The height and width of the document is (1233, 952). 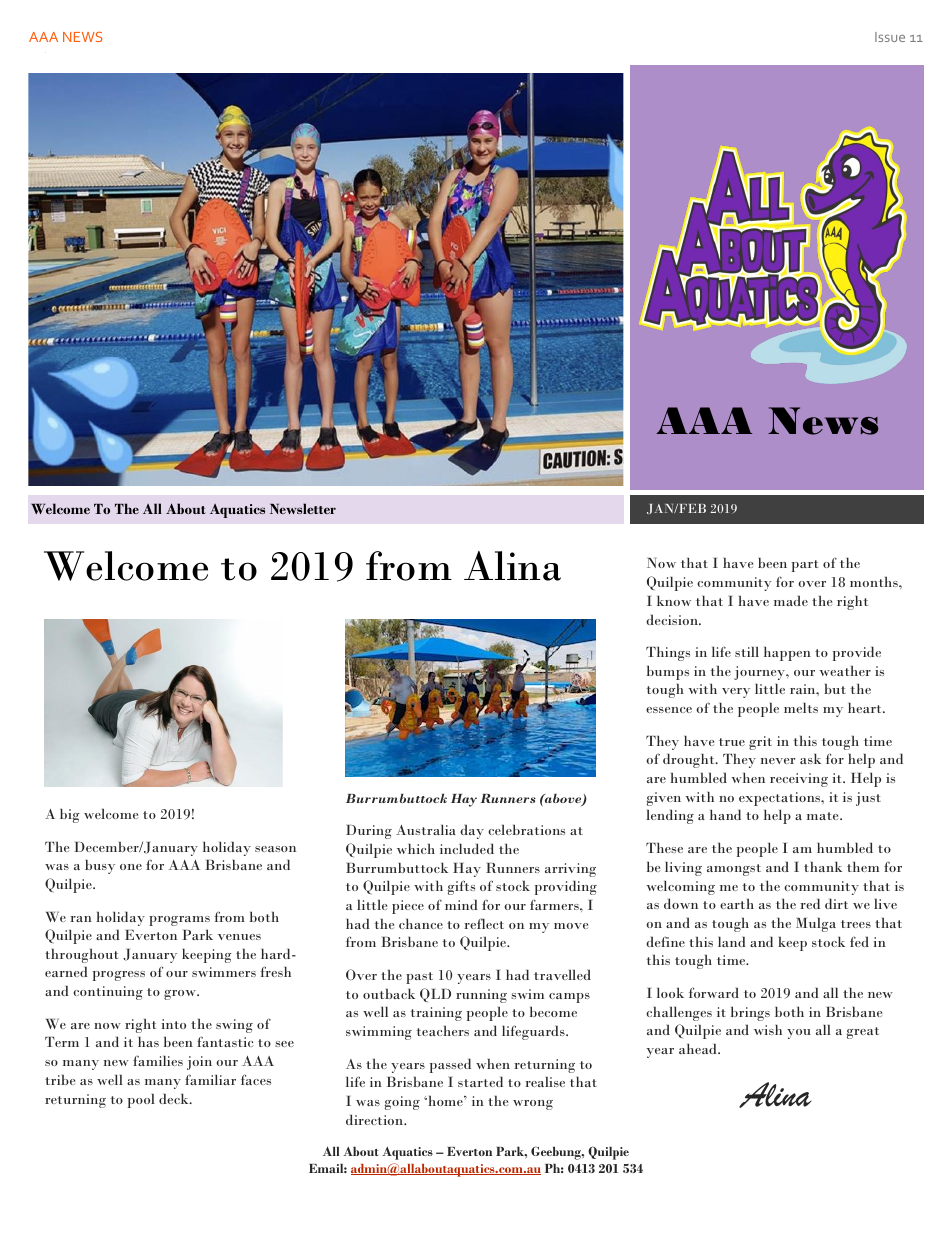 I want to click on never, so click(x=778, y=761).
